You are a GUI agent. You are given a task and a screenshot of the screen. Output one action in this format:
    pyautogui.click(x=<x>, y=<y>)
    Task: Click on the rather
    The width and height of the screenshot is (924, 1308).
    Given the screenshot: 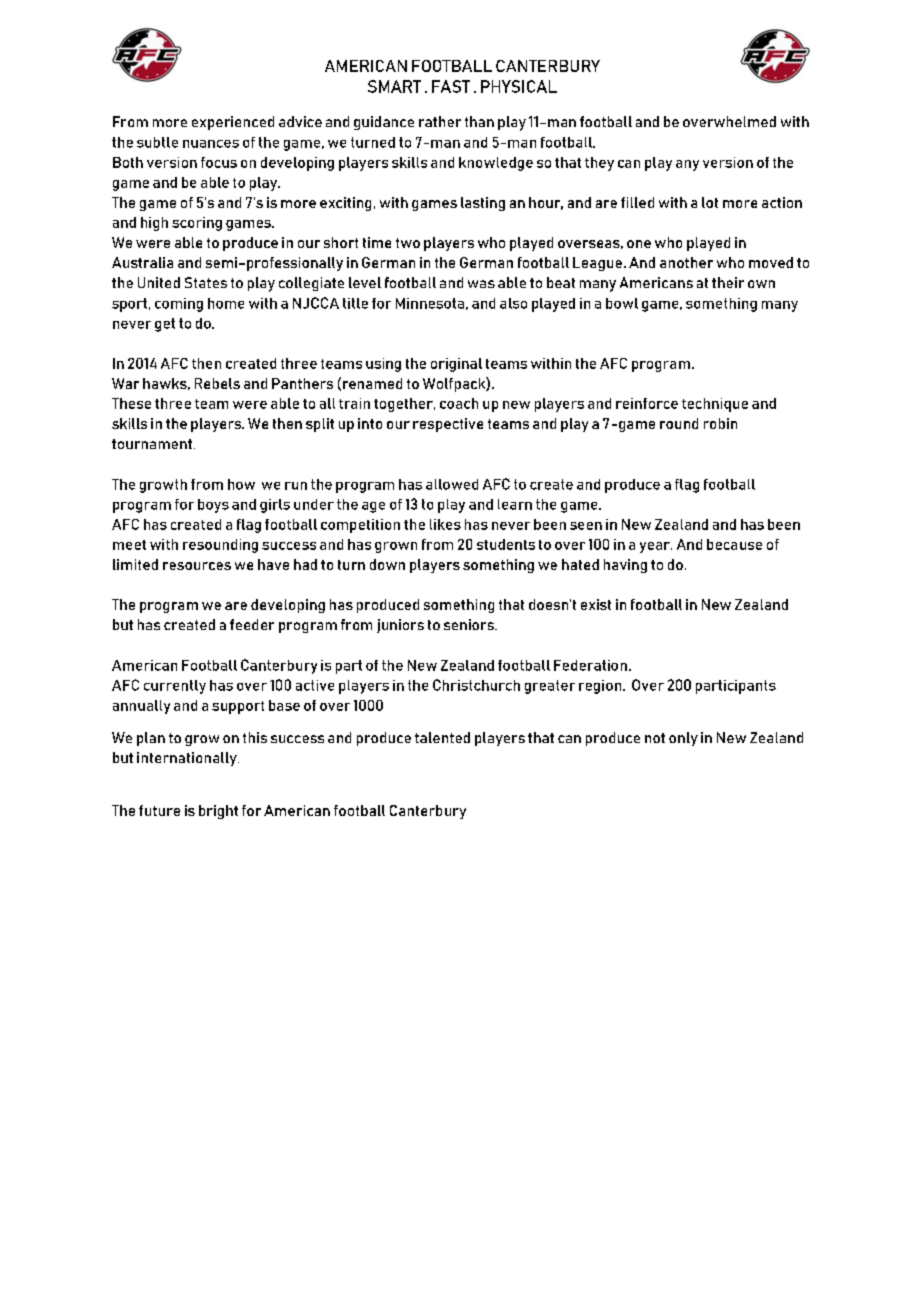 What is the action you would take?
    pyautogui.click(x=440, y=121)
